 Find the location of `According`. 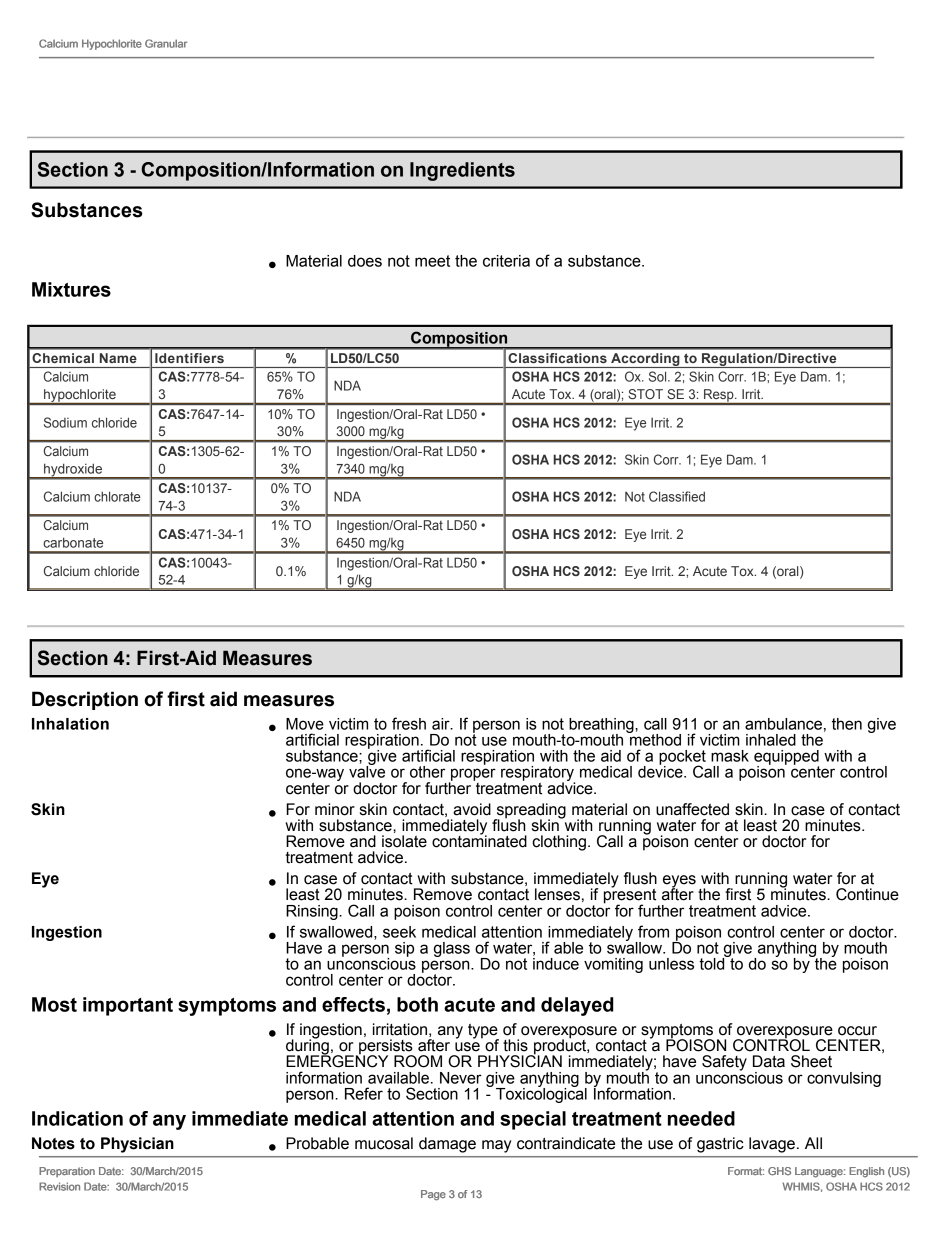

According is located at coordinates (645, 360).
